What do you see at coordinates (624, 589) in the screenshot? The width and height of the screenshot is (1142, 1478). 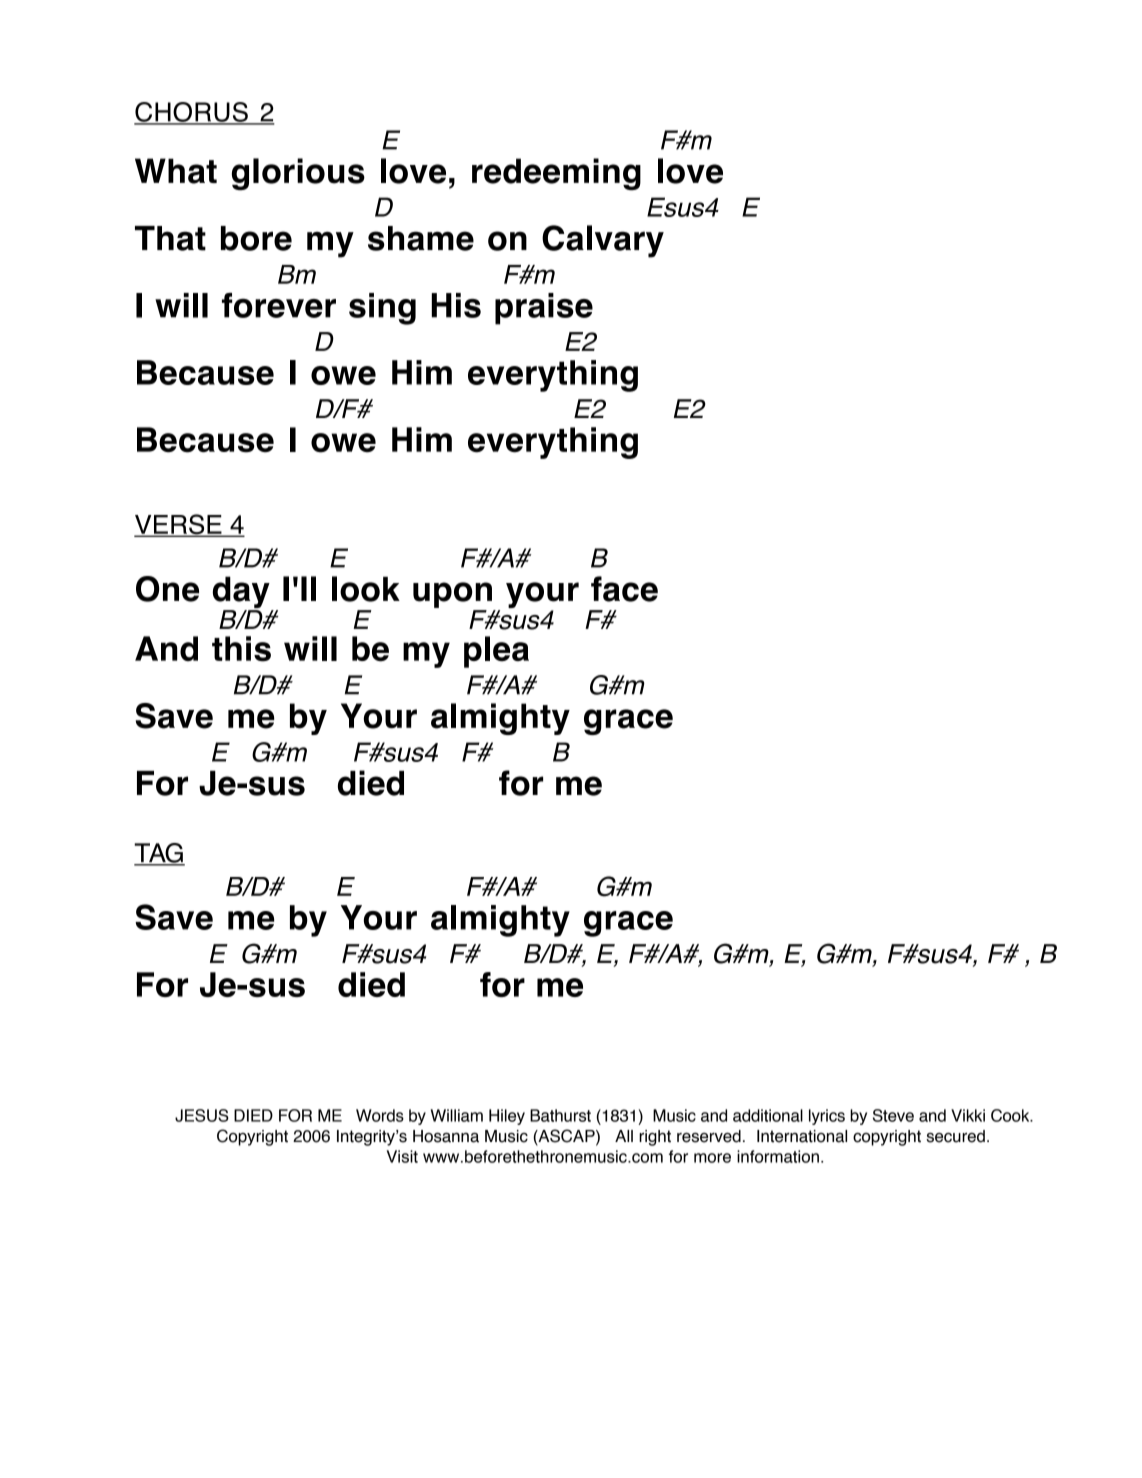 I see `face` at bounding box center [624, 589].
